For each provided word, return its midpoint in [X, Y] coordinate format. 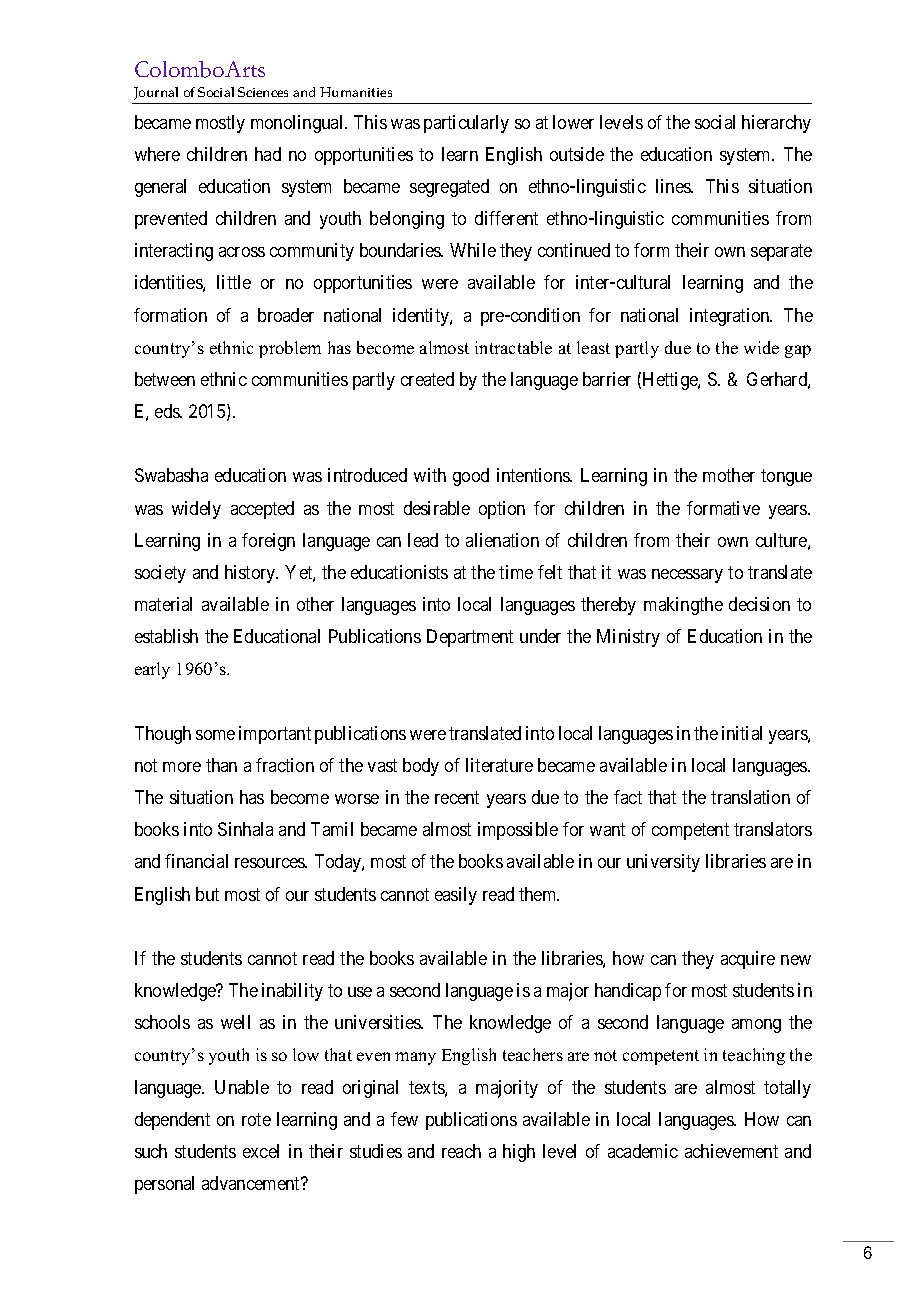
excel [261, 1151]
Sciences [263, 92]
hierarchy [776, 124]
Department [470, 638]
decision [759, 604]
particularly [466, 124]
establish [166, 636]
